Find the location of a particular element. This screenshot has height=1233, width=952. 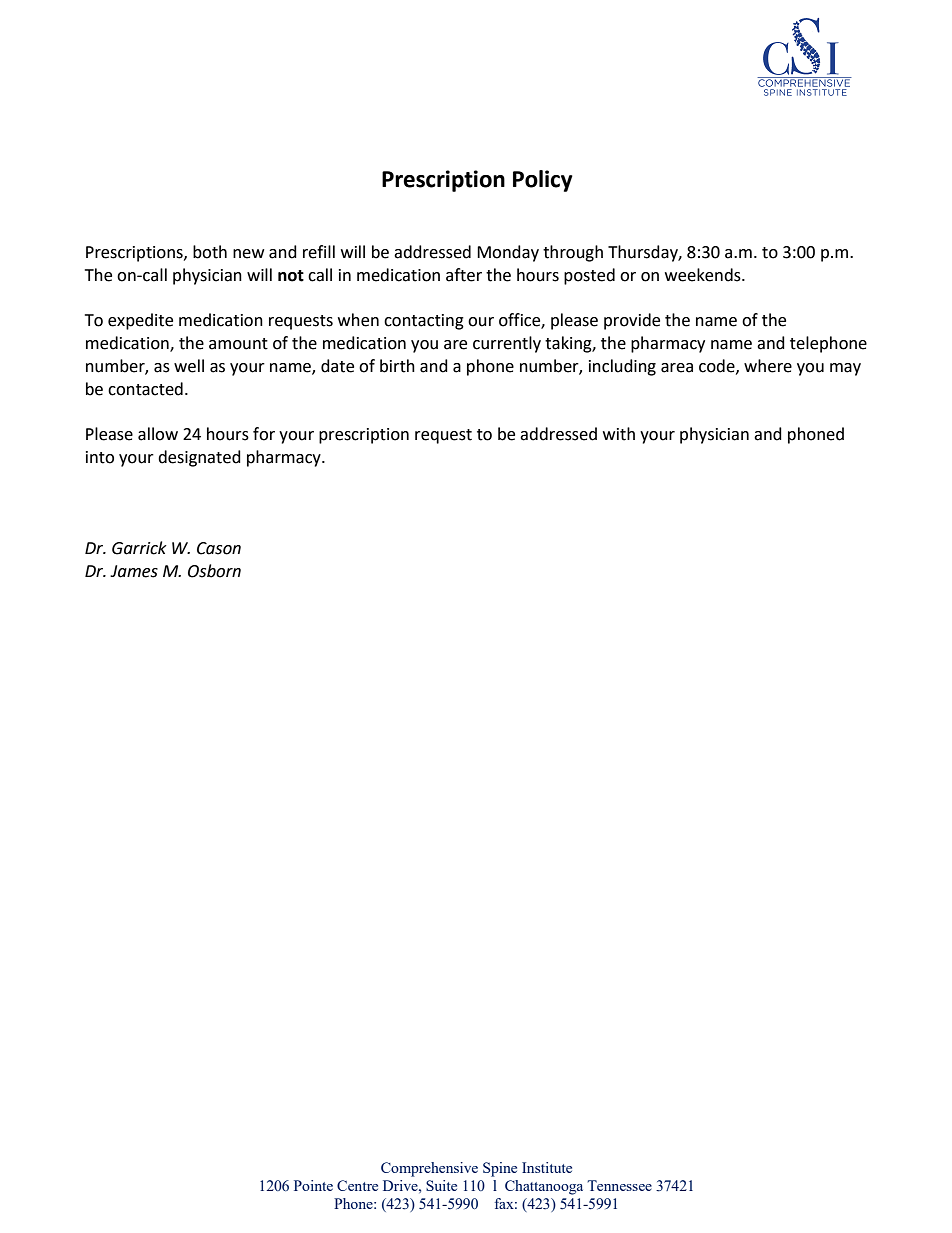

with is located at coordinates (619, 434).
